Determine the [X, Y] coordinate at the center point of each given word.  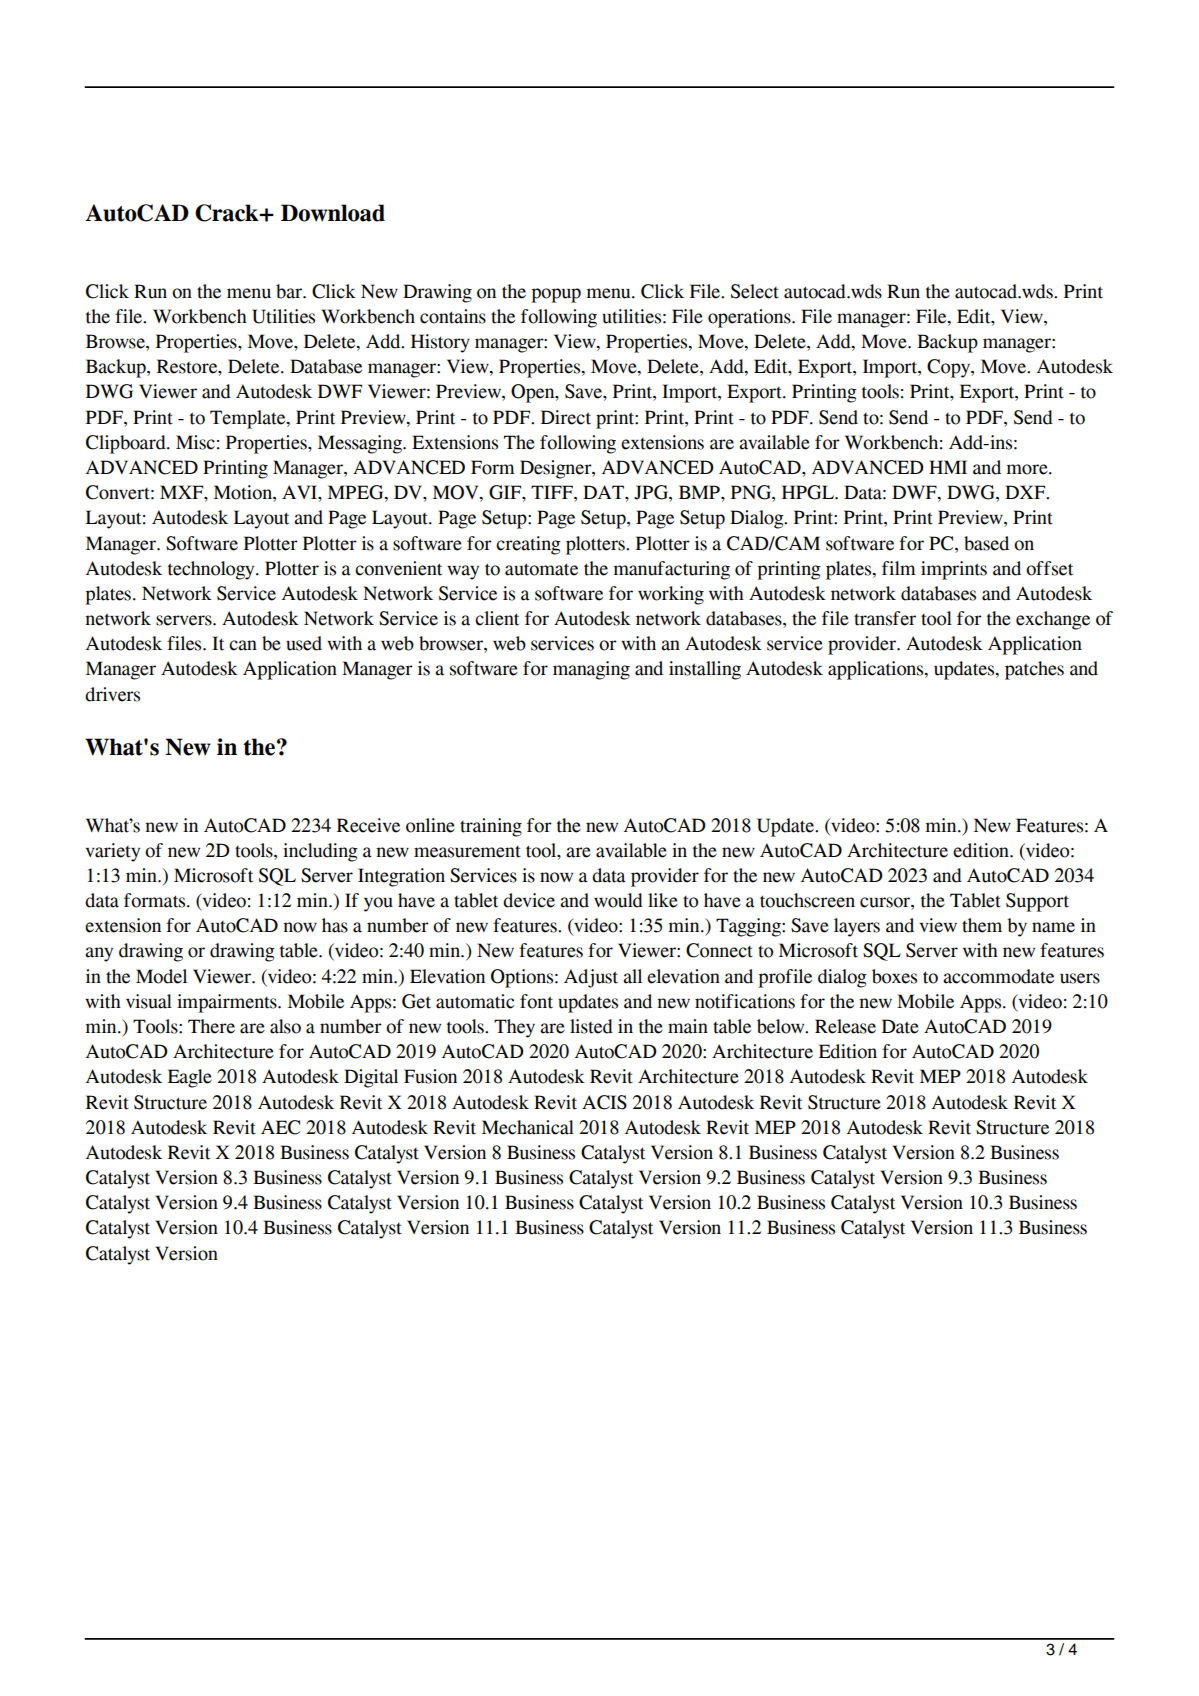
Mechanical [528, 1127]
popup [556, 295]
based [986, 543]
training [491, 827]
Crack [228, 213]
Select [755, 291]
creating [528, 545]
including [320, 852]
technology [212, 570]
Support [1037, 902]
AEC [280, 1127]
